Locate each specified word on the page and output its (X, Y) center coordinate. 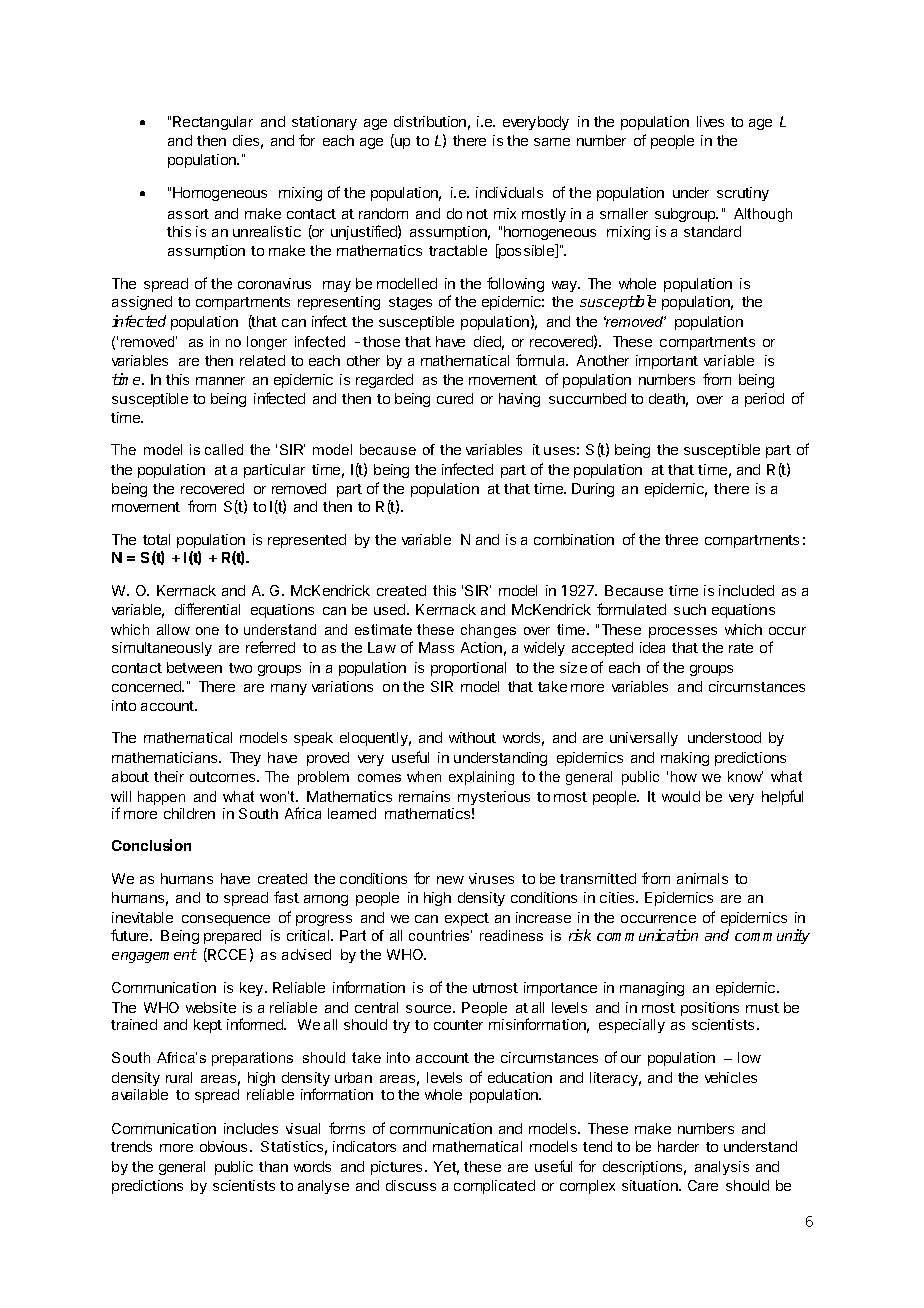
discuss (411, 1185)
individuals (509, 192)
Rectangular (213, 123)
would (681, 796)
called (224, 449)
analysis (722, 1168)
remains (424, 796)
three (681, 539)
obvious (223, 1146)
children (189, 813)
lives (710, 121)
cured (455, 398)
